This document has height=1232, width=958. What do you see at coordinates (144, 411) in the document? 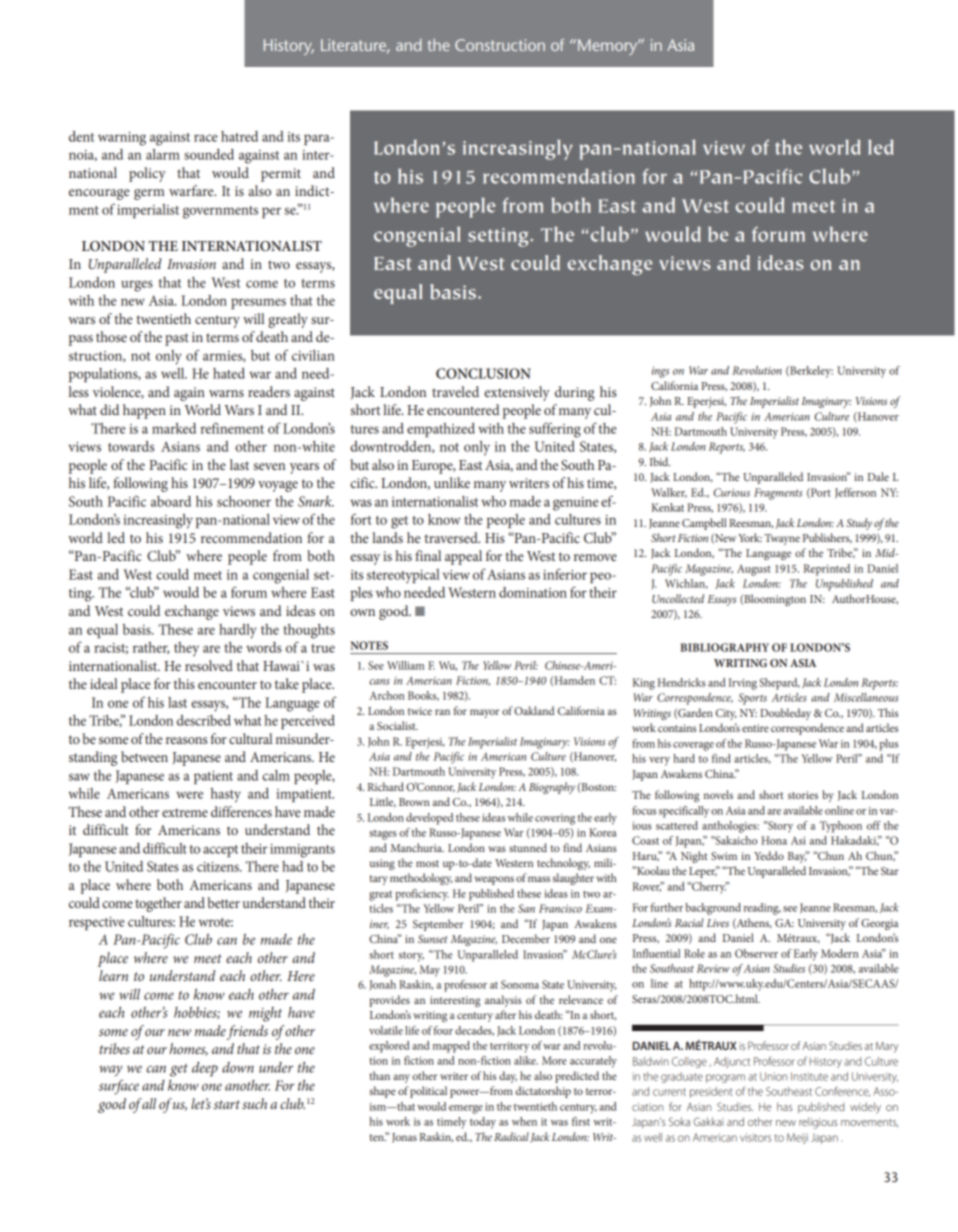
I see `happen` at bounding box center [144, 411].
